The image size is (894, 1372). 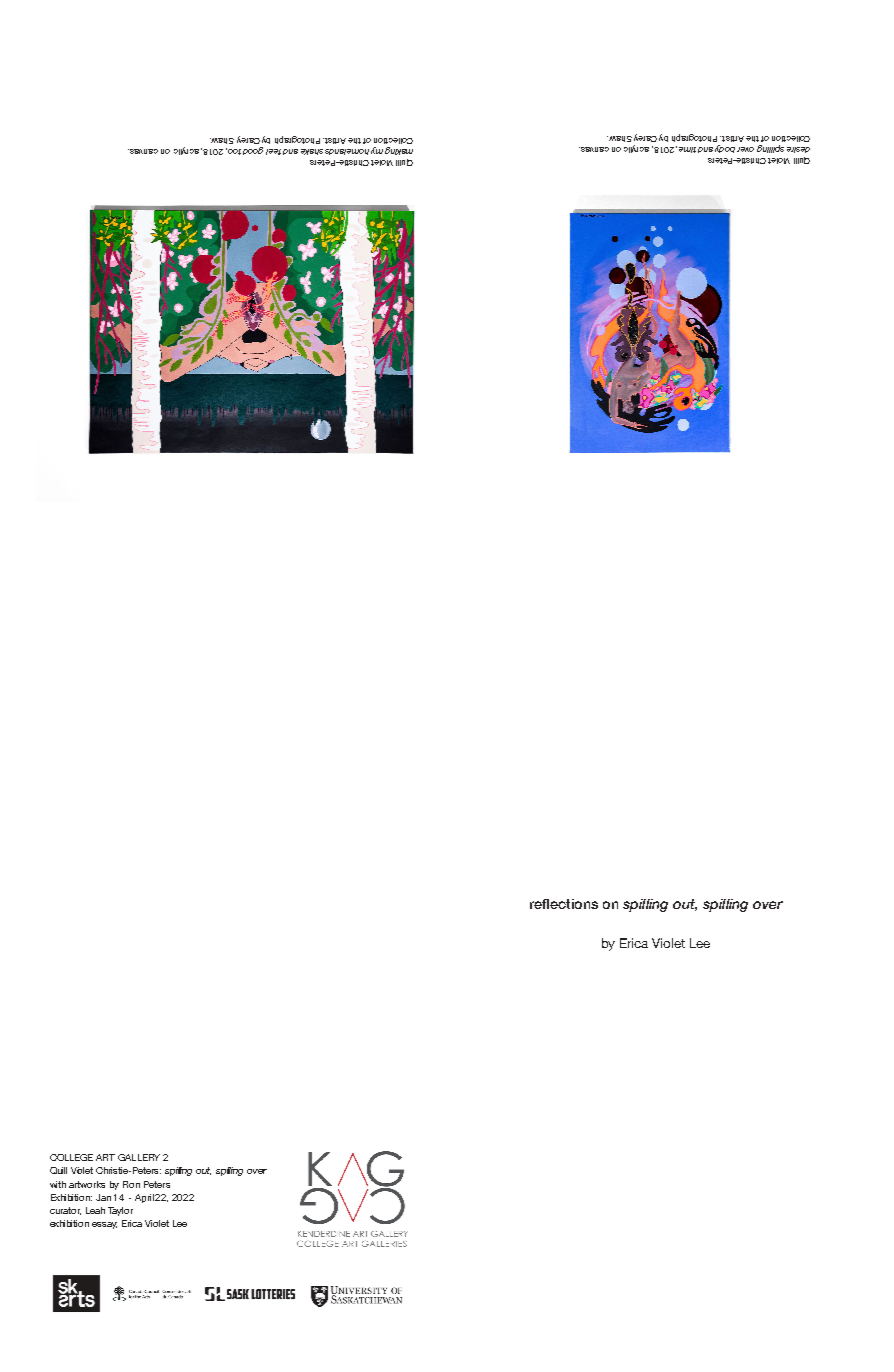 What do you see at coordinates (71, 1157) in the document?
I see `COLLEGE` at bounding box center [71, 1157].
